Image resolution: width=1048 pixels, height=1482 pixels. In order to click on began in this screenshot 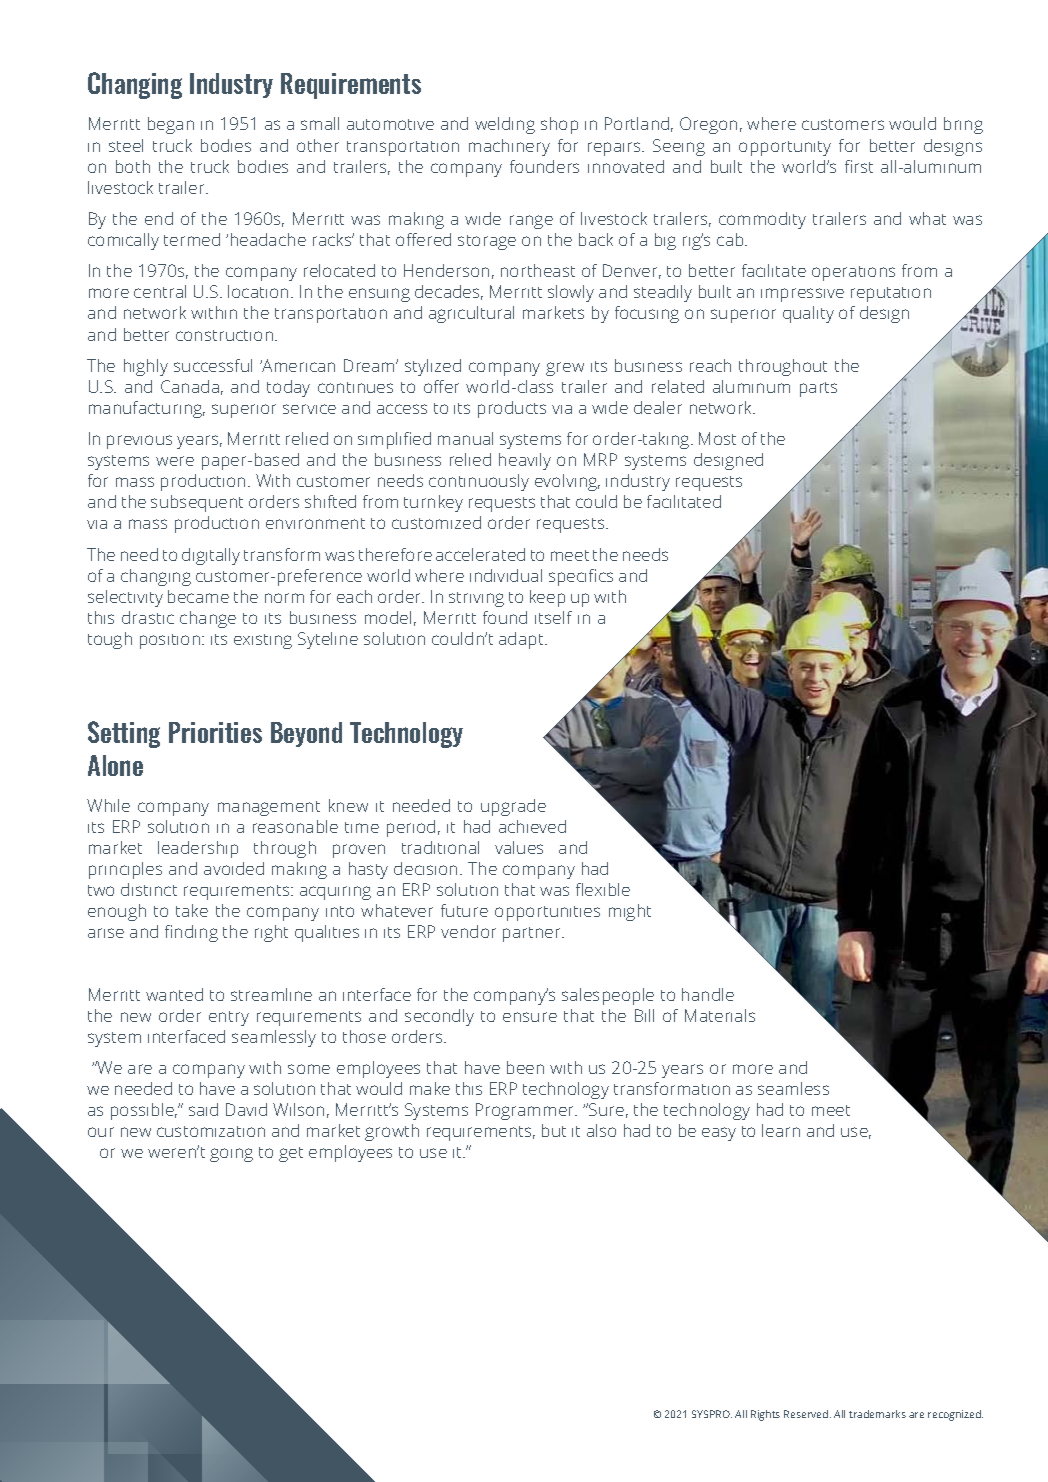, I will do `click(171, 125)`.
